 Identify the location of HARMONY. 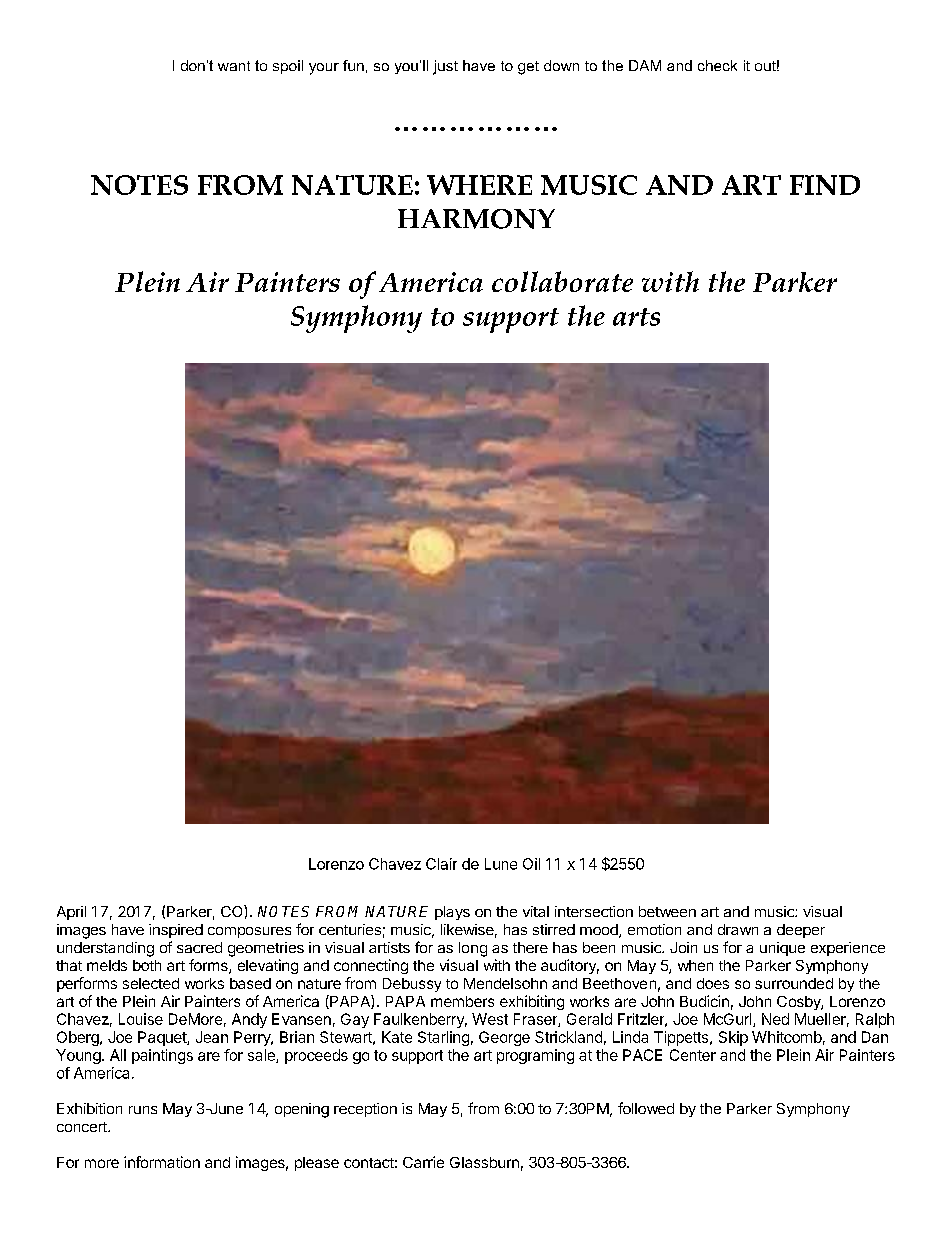
(476, 219).
